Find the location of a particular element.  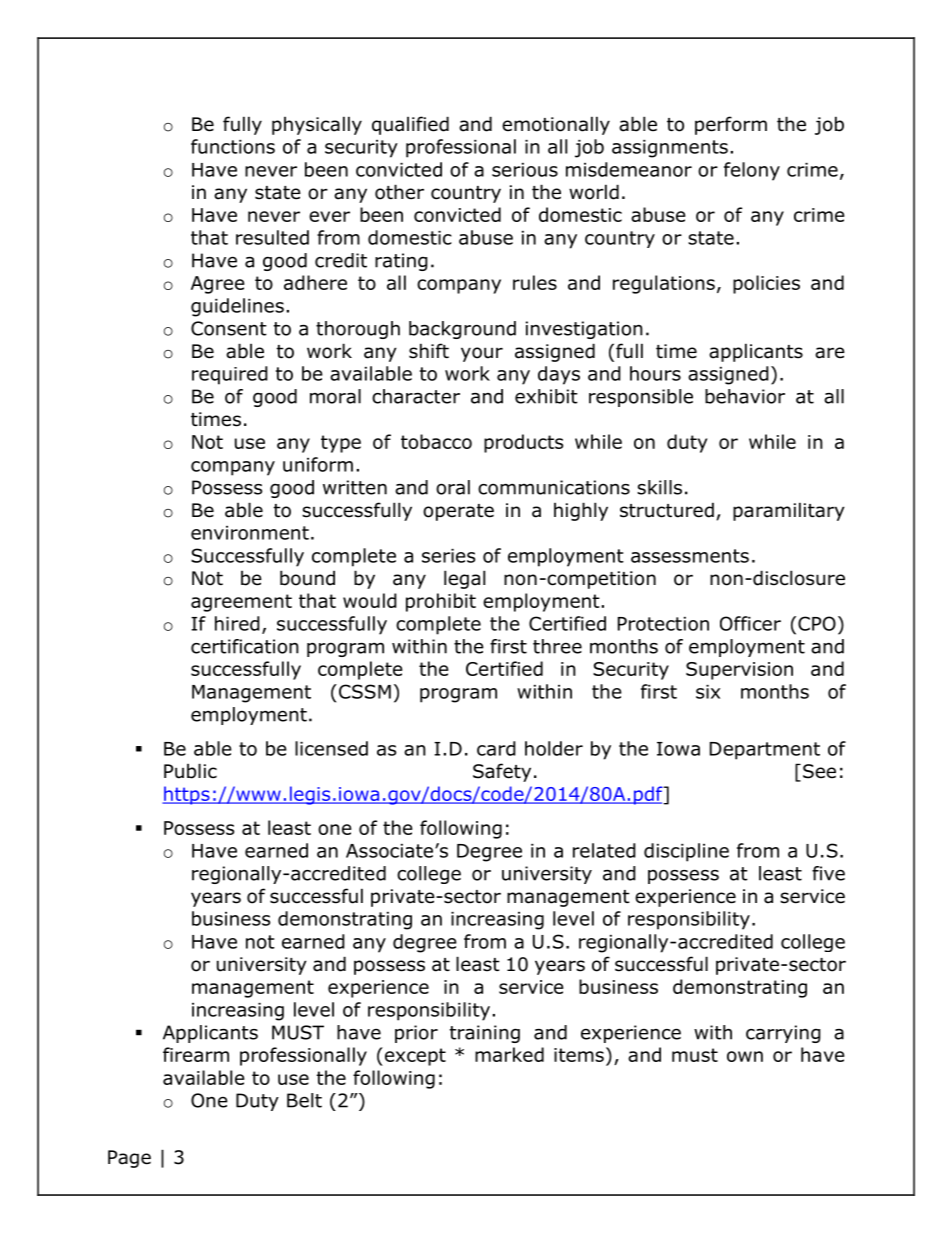

serious is located at coordinates (525, 170).
